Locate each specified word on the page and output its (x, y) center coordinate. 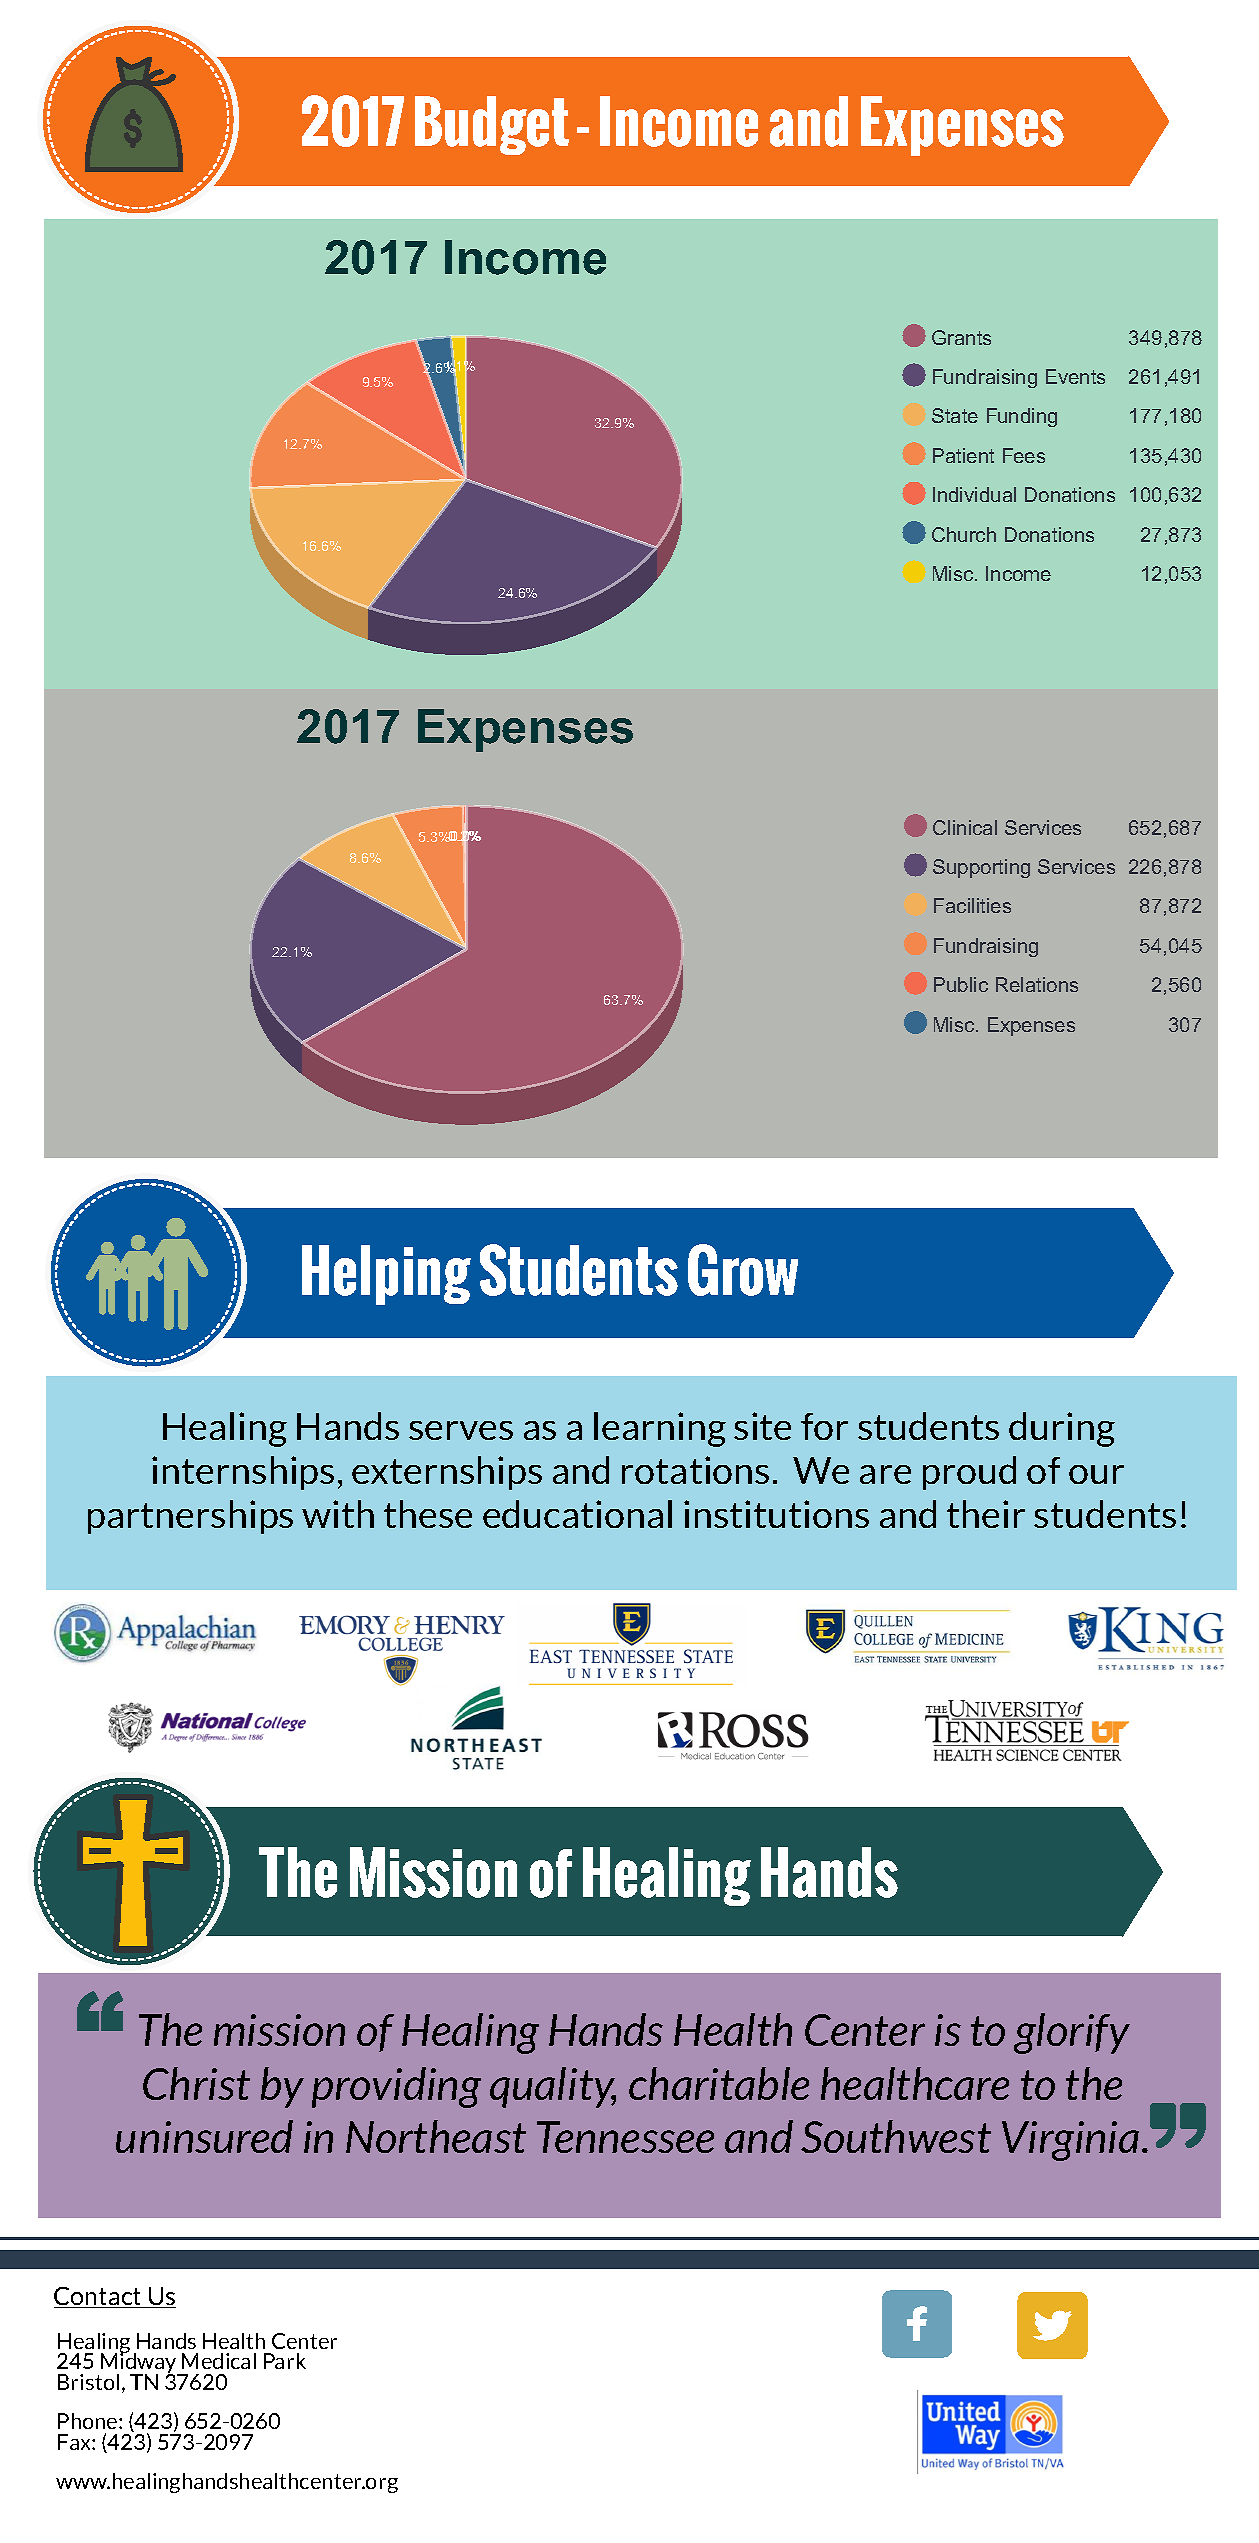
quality (553, 2087)
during (1062, 1429)
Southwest (896, 2136)
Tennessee (625, 2137)
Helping (386, 1275)
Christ (196, 2083)
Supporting (981, 868)
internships (243, 1473)
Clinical (965, 827)
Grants (961, 337)
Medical (219, 2361)
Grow (743, 1270)
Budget (492, 125)
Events (1075, 376)
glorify (1072, 2033)
